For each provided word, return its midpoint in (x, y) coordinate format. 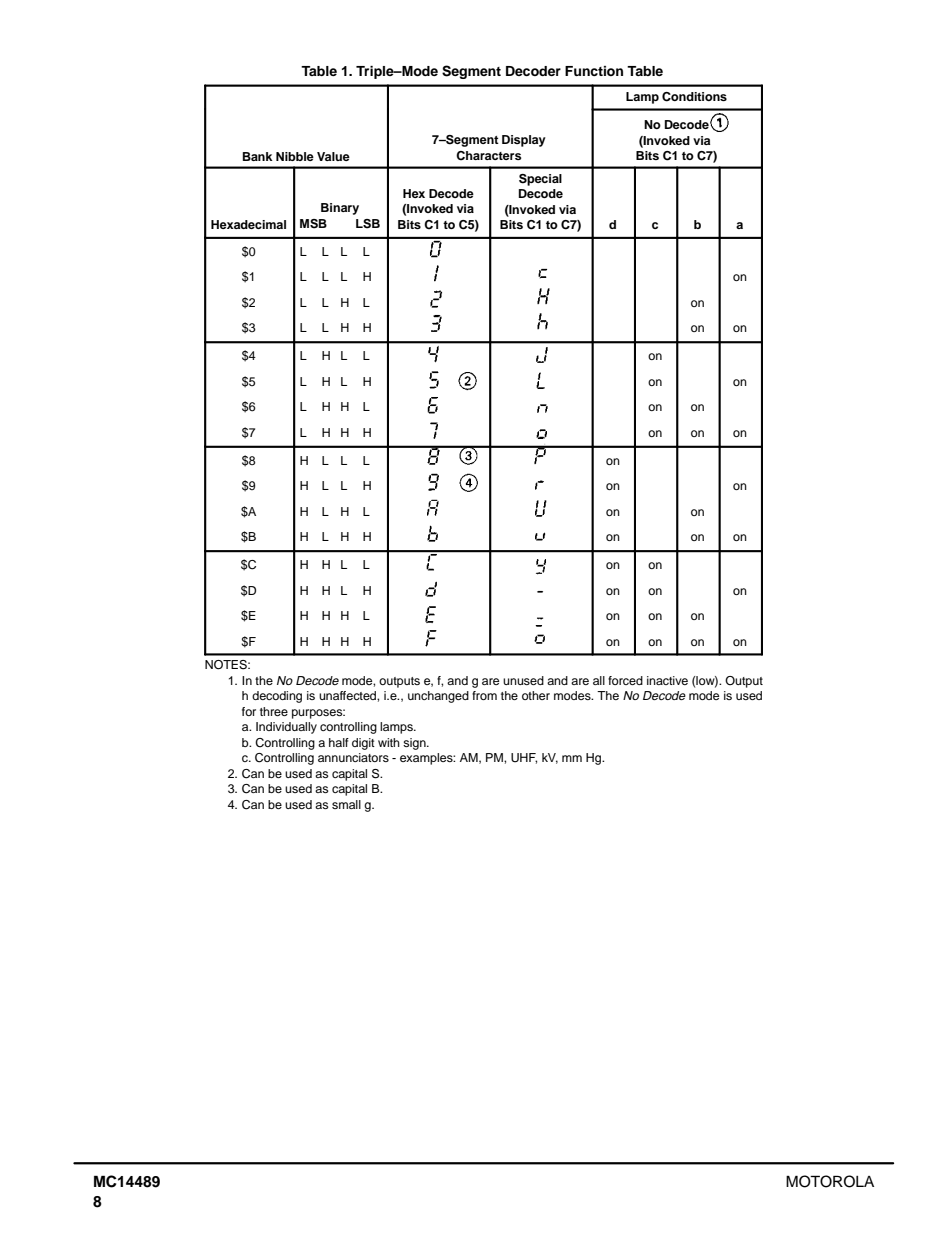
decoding (277, 697)
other (536, 695)
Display (524, 141)
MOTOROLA (830, 1181)
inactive (667, 680)
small (346, 804)
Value (333, 156)
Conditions (694, 97)
